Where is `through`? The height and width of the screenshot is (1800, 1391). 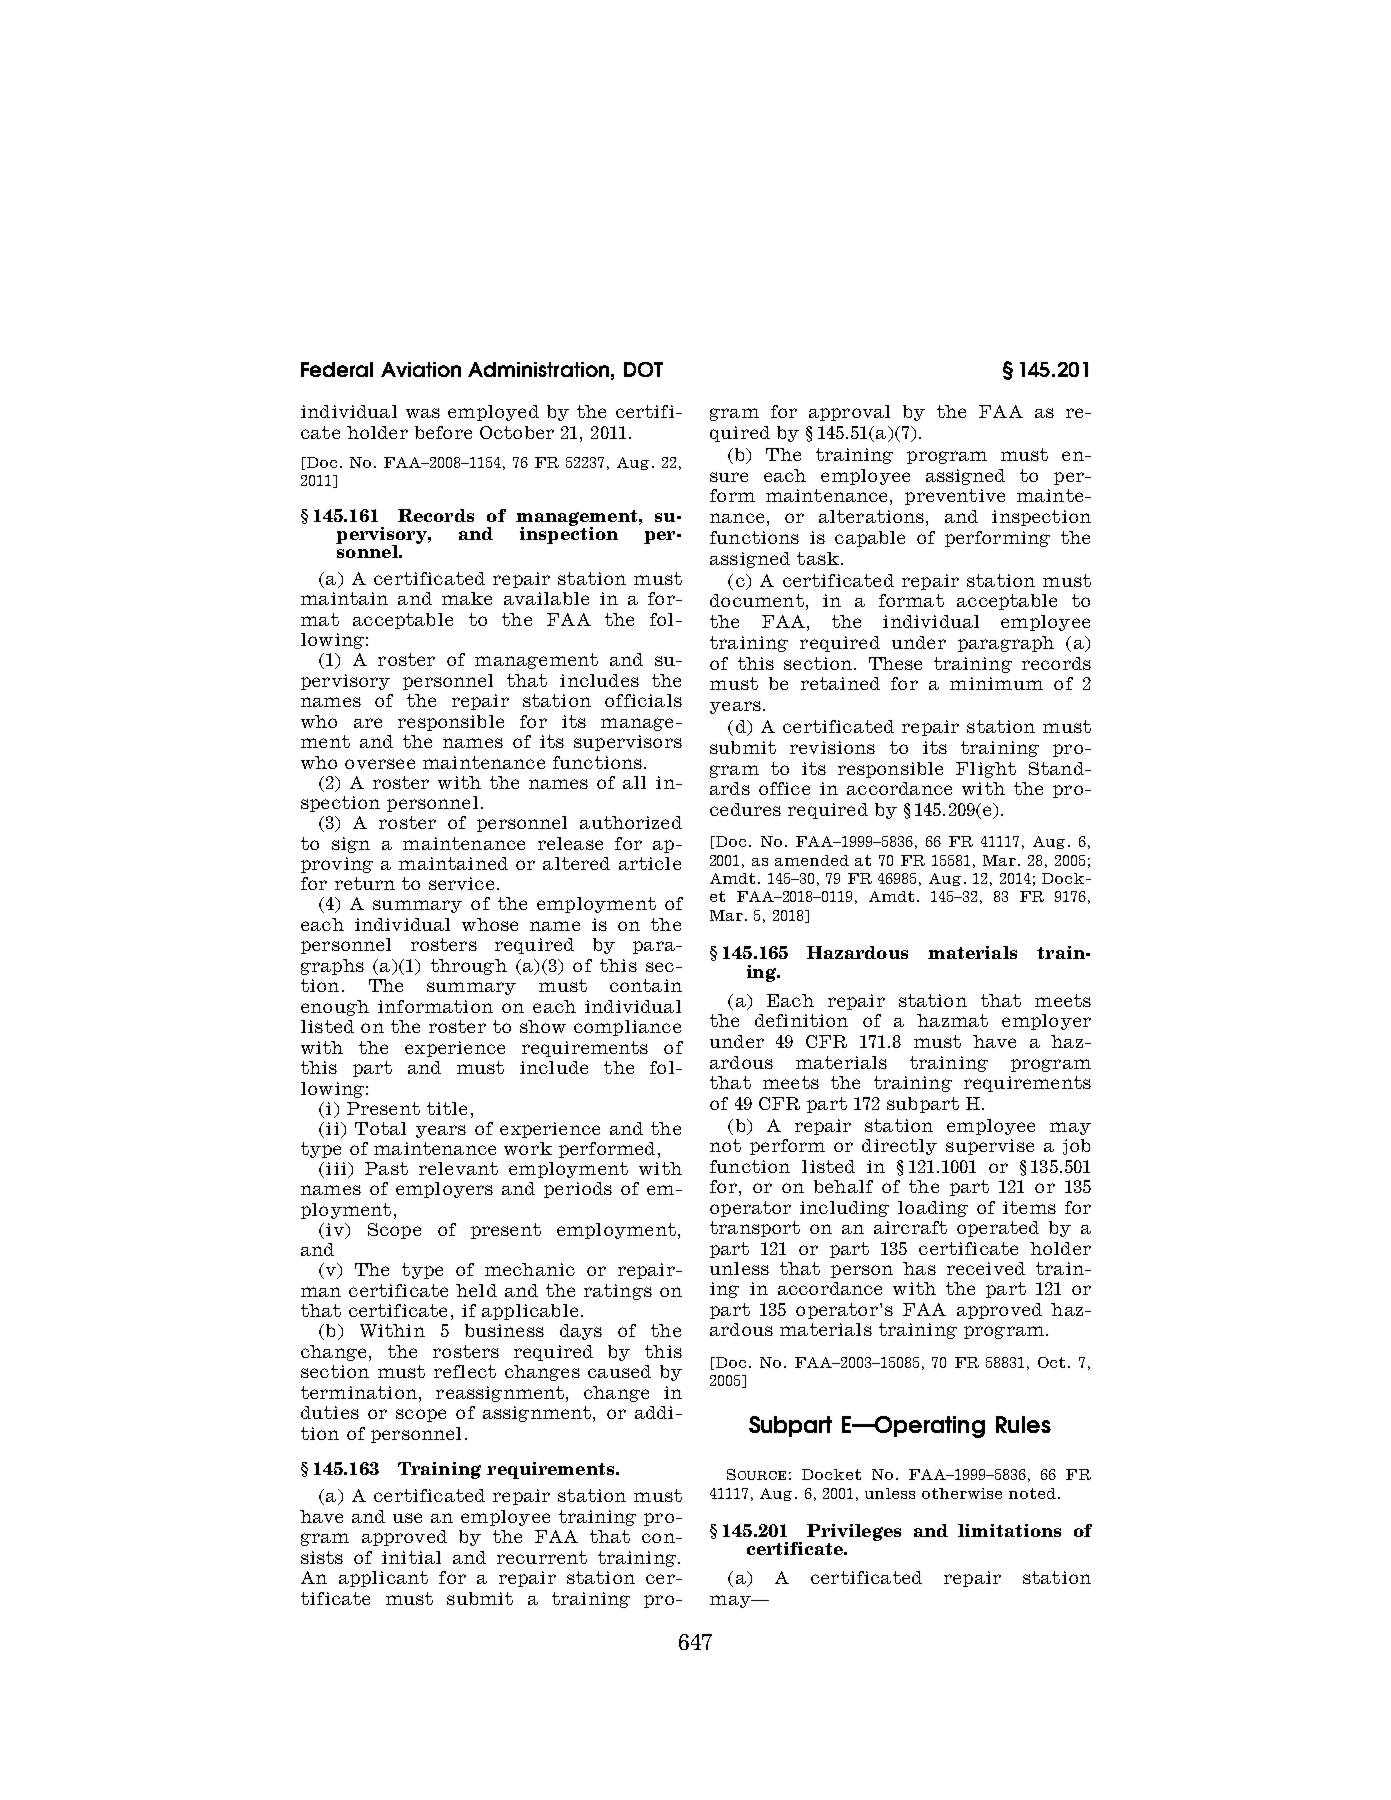
through is located at coordinates (469, 967).
